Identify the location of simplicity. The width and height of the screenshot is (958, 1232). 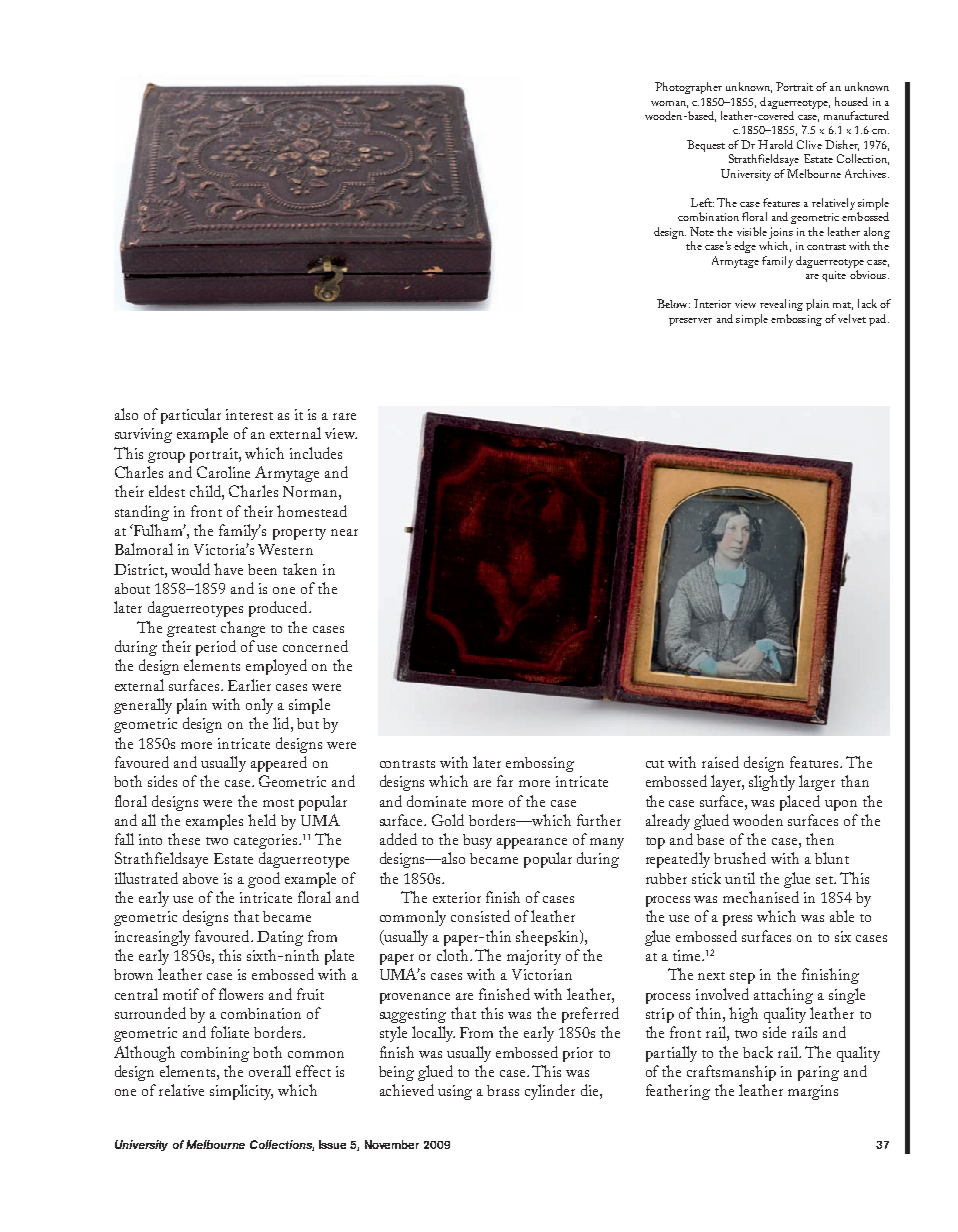
(241, 1092).
